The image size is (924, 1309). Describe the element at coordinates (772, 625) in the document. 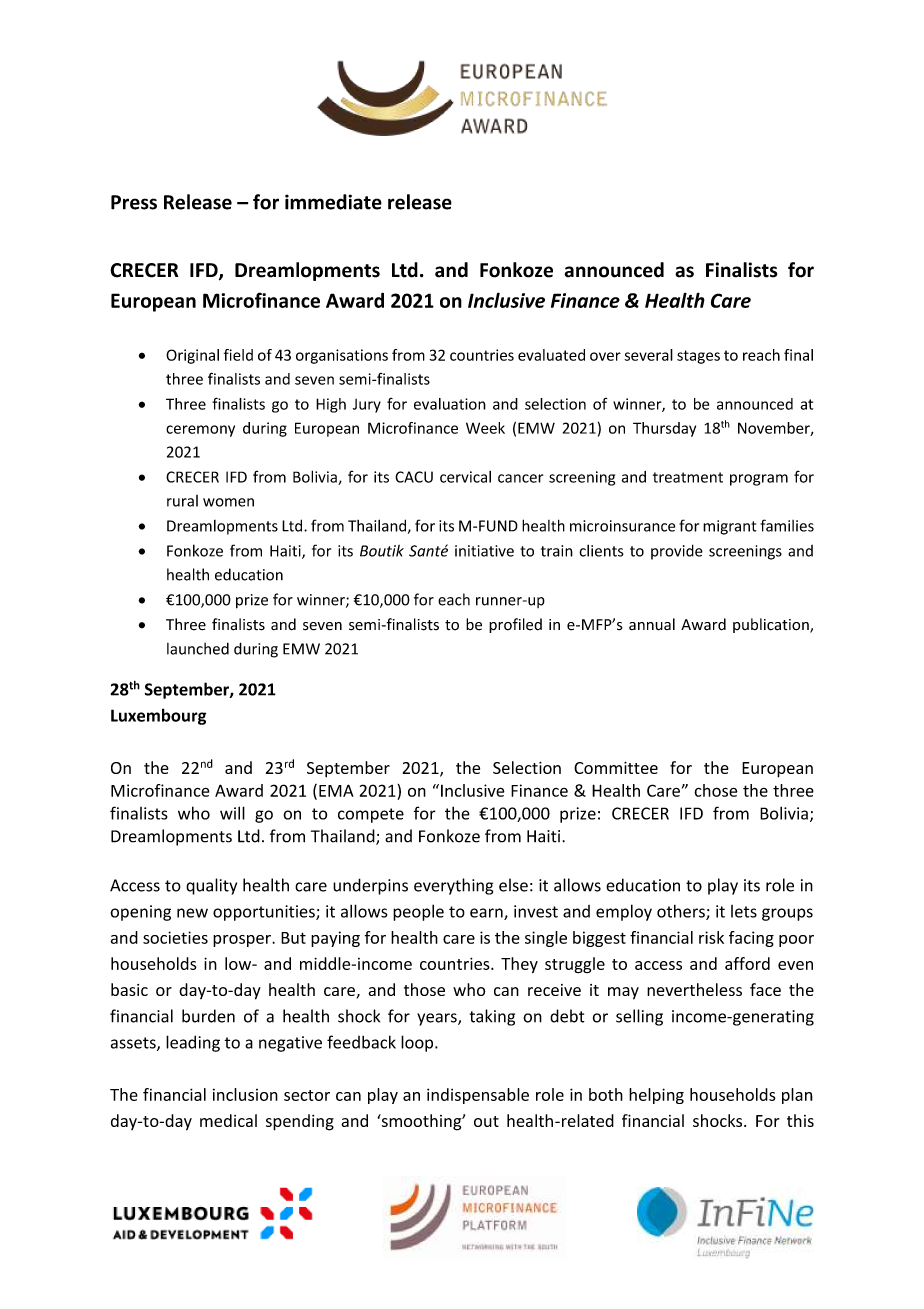

I see `publication` at that location.
